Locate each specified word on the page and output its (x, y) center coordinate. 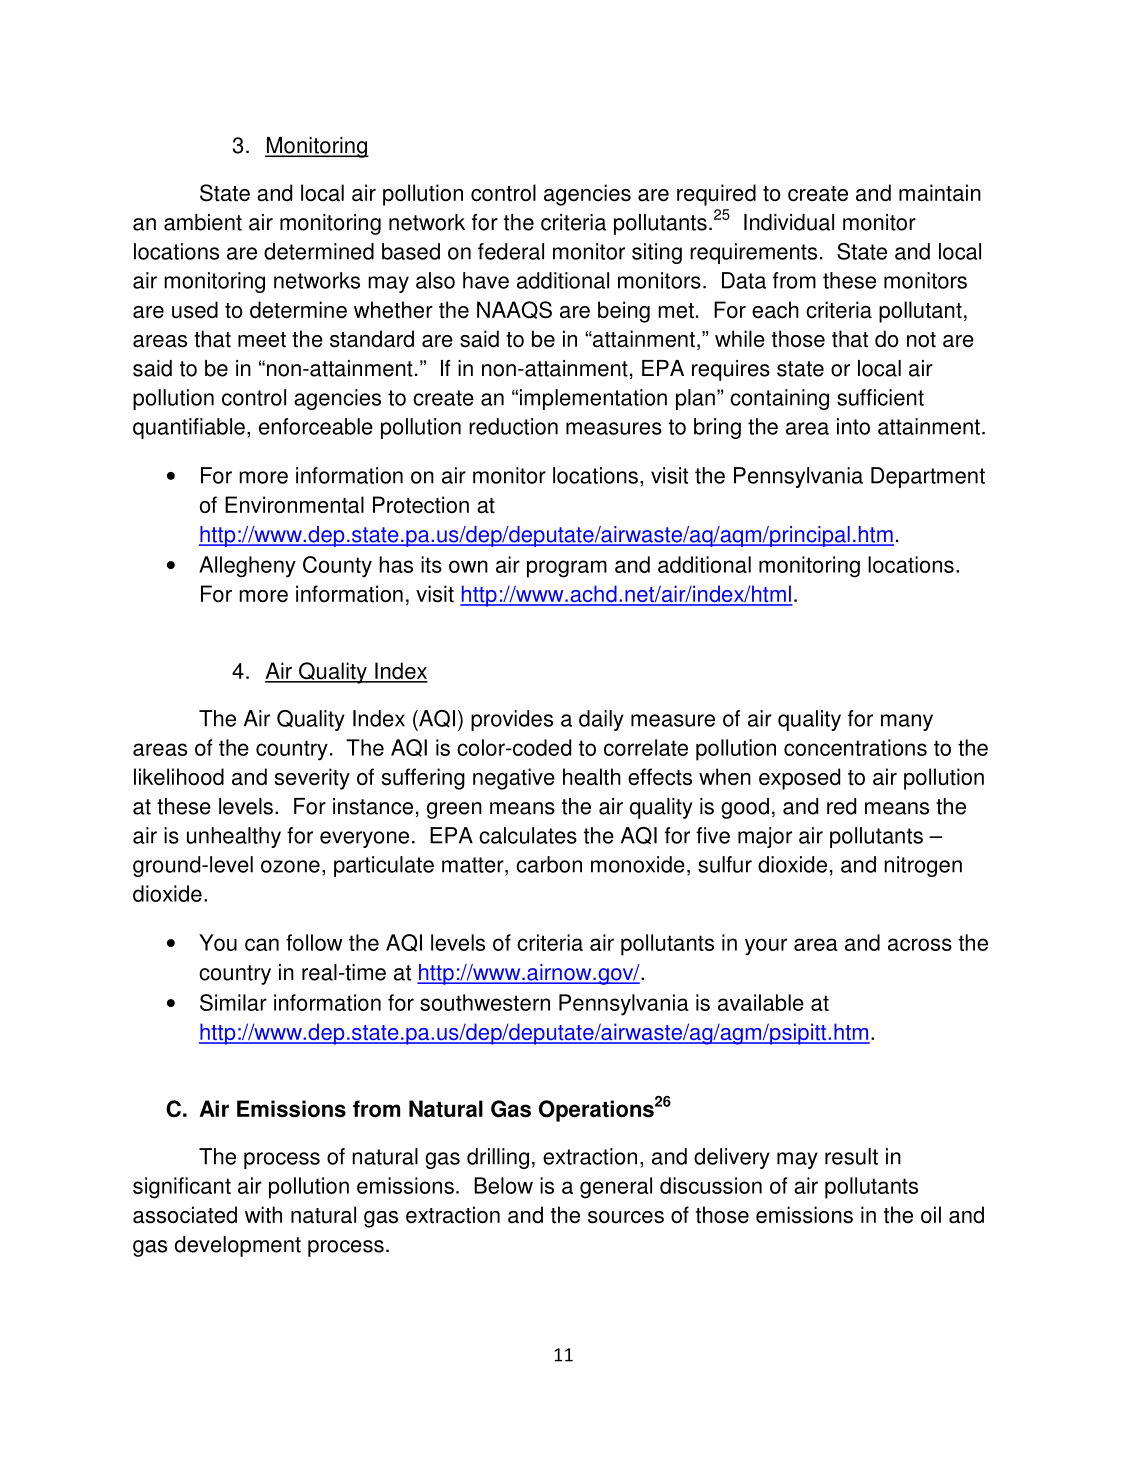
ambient (203, 222)
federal (511, 251)
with (263, 1215)
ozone (290, 866)
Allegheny (247, 567)
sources (626, 1217)
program (567, 569)
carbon (549, 864)
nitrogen (923, 866)
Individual (789, 222)
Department (928, 477)
